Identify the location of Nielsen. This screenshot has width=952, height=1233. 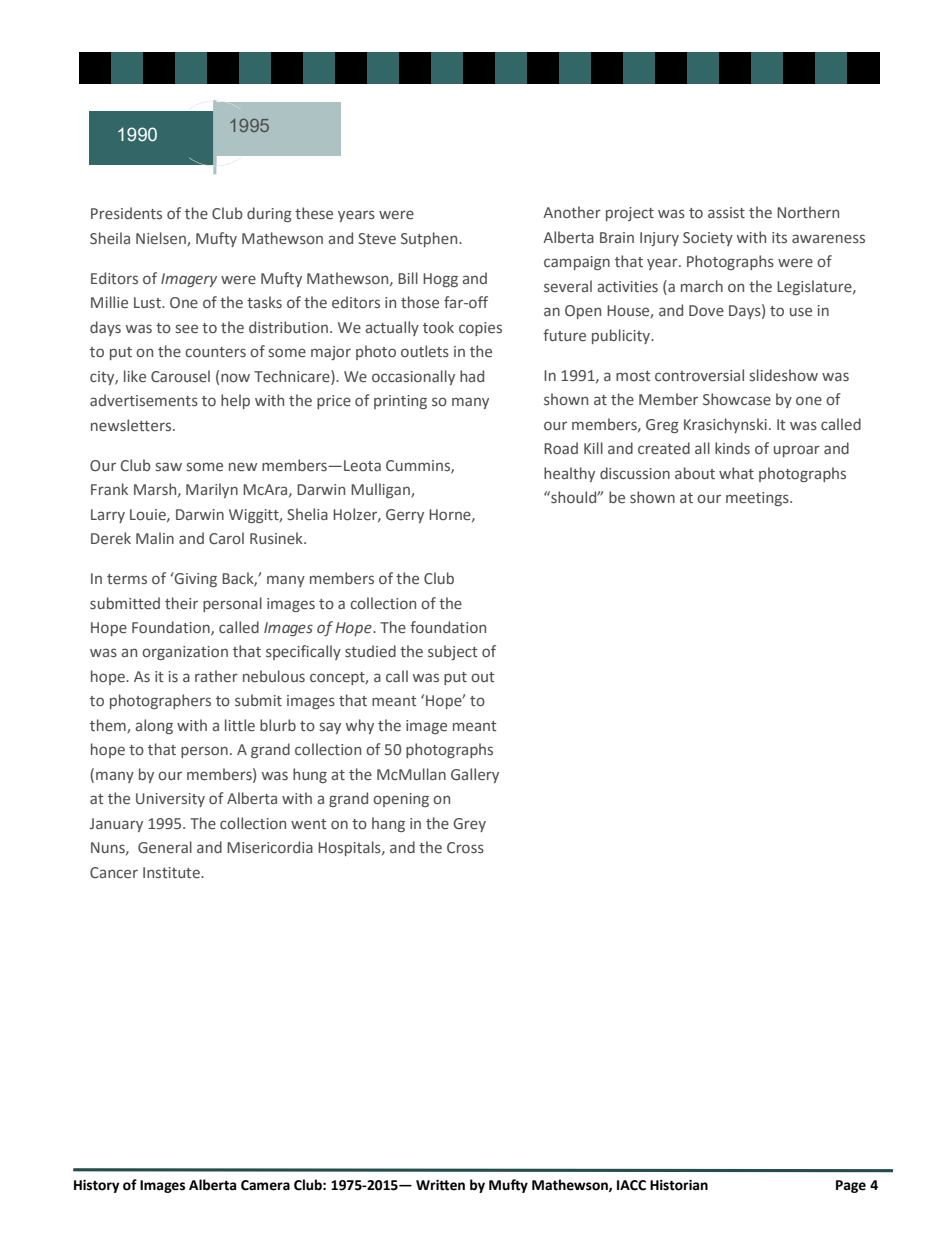
(162, 239).
